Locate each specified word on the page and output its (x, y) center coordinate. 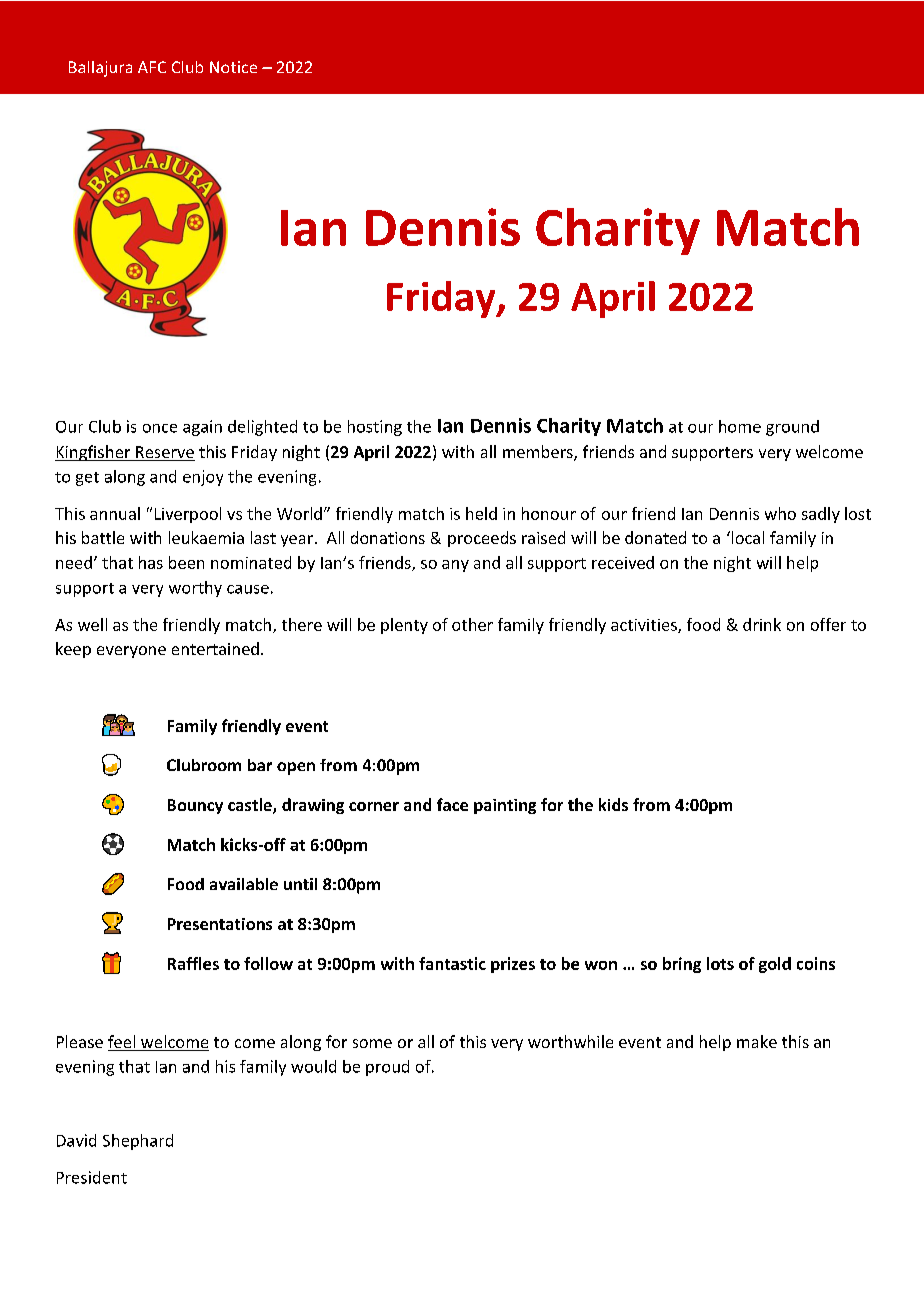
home (740, 426)
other (472, 624)
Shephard (138, 1142)
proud (387, 1068)
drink (762, 624)
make (757, 1041)
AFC (152, 67)
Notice (233, 67)
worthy (195, 589)
